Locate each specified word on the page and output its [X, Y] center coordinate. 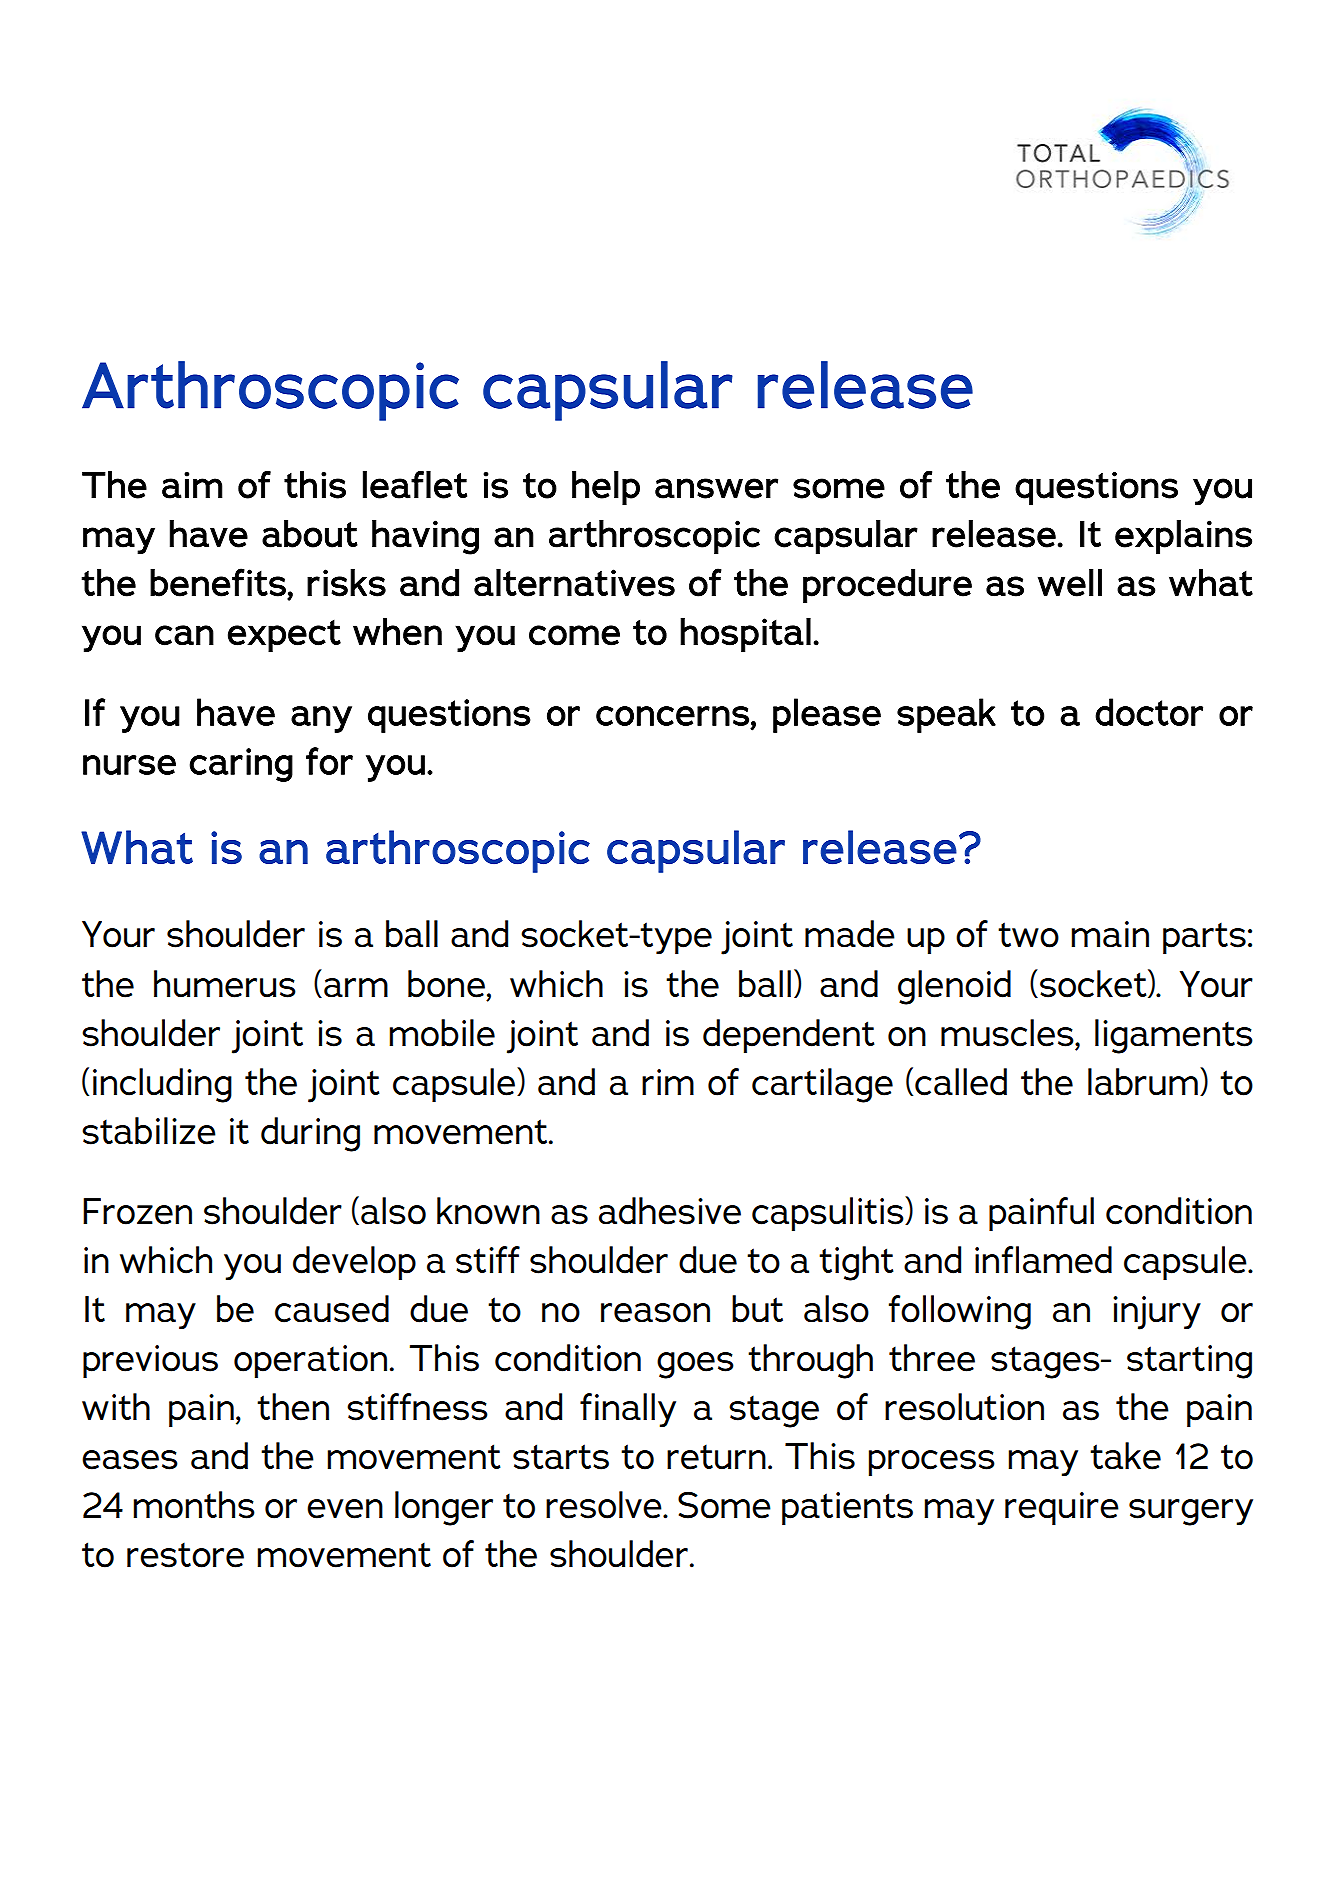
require [1062, 1509]
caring [241, 765]
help [606, 488]
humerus [225, 984]
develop [354, 1263]
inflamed [1043, 1260]
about [310, 534]
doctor [1149, 712]
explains [1183, 537]
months [194, 1505]
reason [655, 1313]
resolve [605, 1505]
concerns [672, 716]
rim [668, 1082]
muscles [1008, 1033]
